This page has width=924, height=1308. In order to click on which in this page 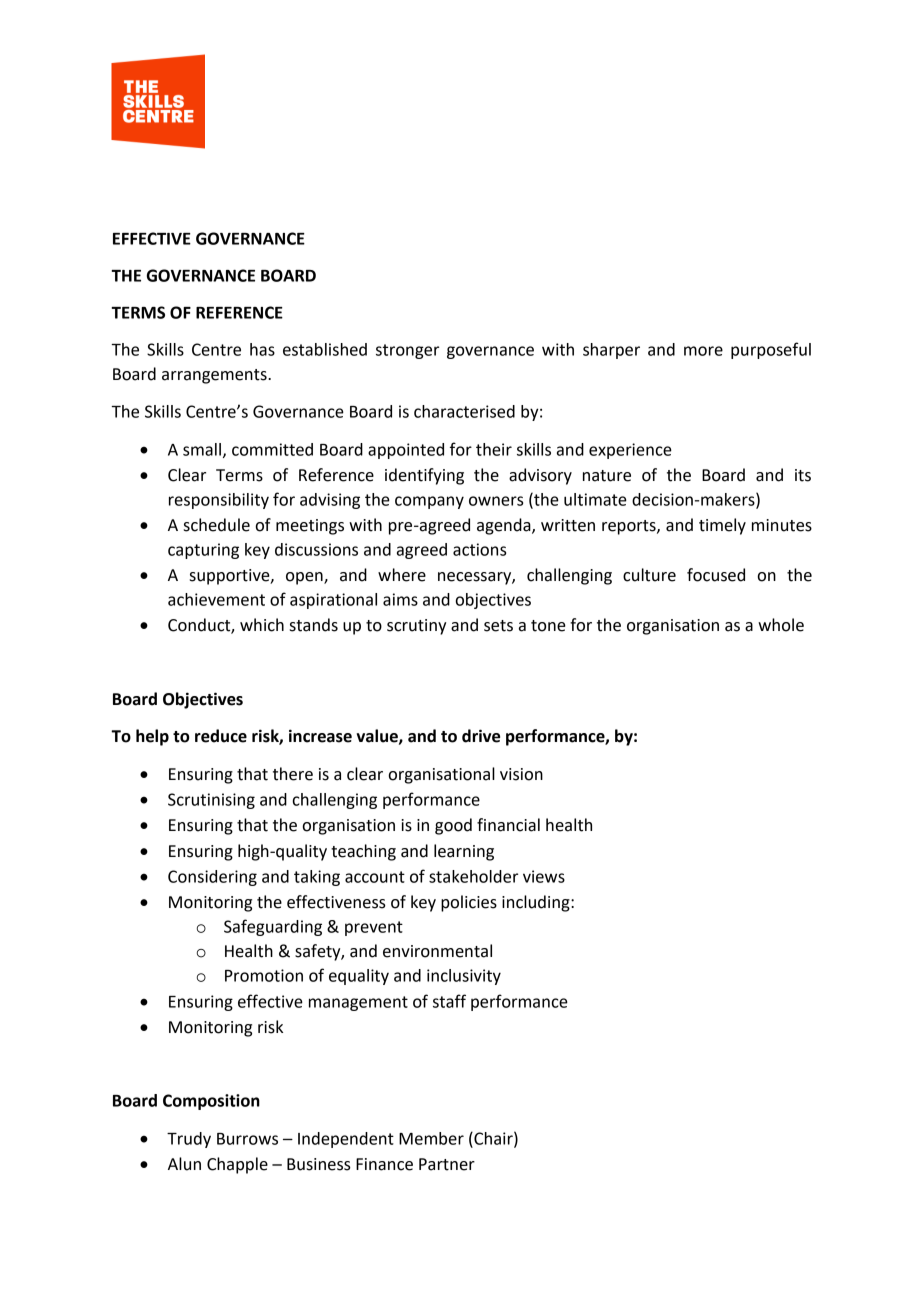, I will do `click(262, 625)`.
